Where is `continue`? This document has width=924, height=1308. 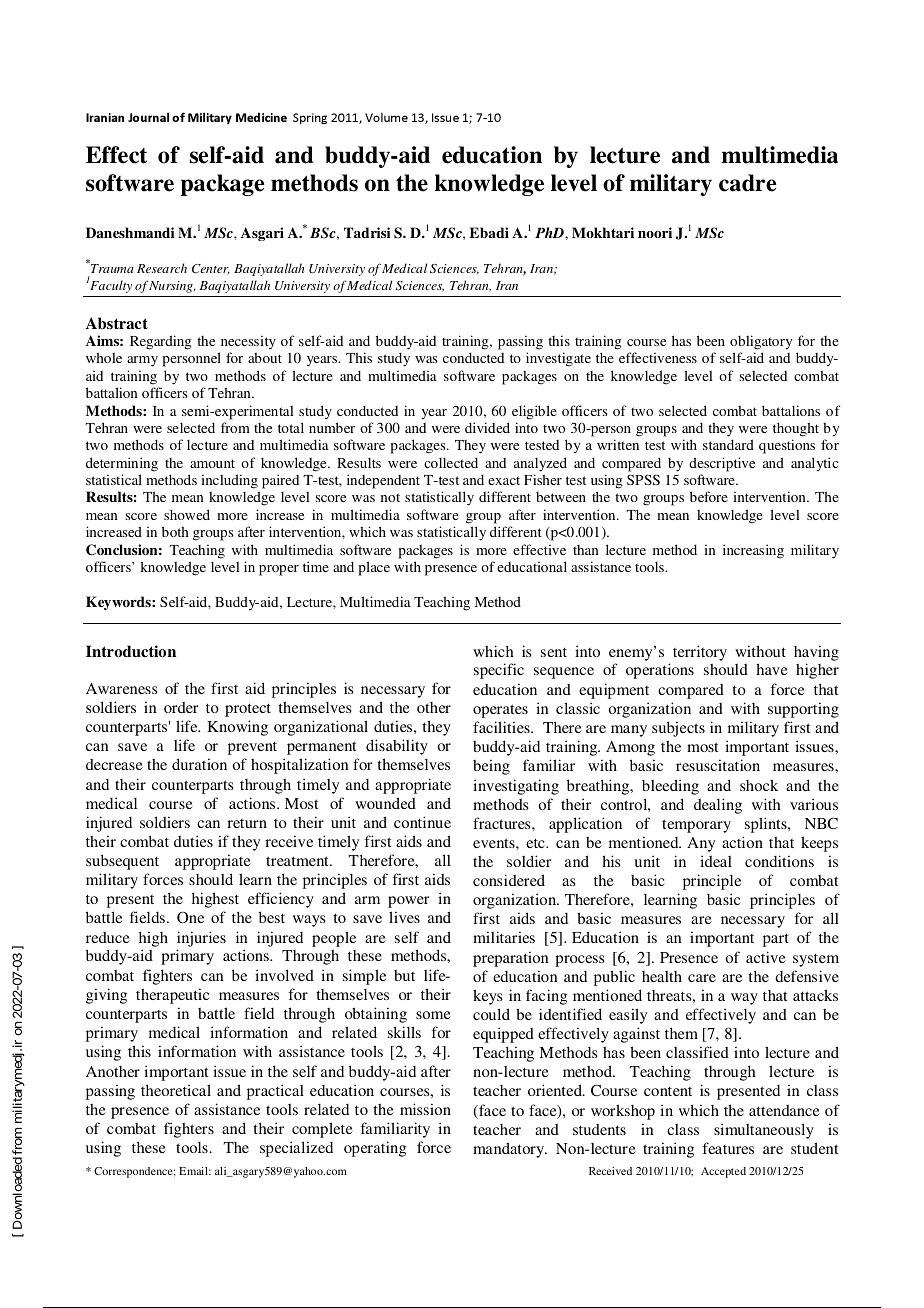 continue is located at coordinates (422, 822).
